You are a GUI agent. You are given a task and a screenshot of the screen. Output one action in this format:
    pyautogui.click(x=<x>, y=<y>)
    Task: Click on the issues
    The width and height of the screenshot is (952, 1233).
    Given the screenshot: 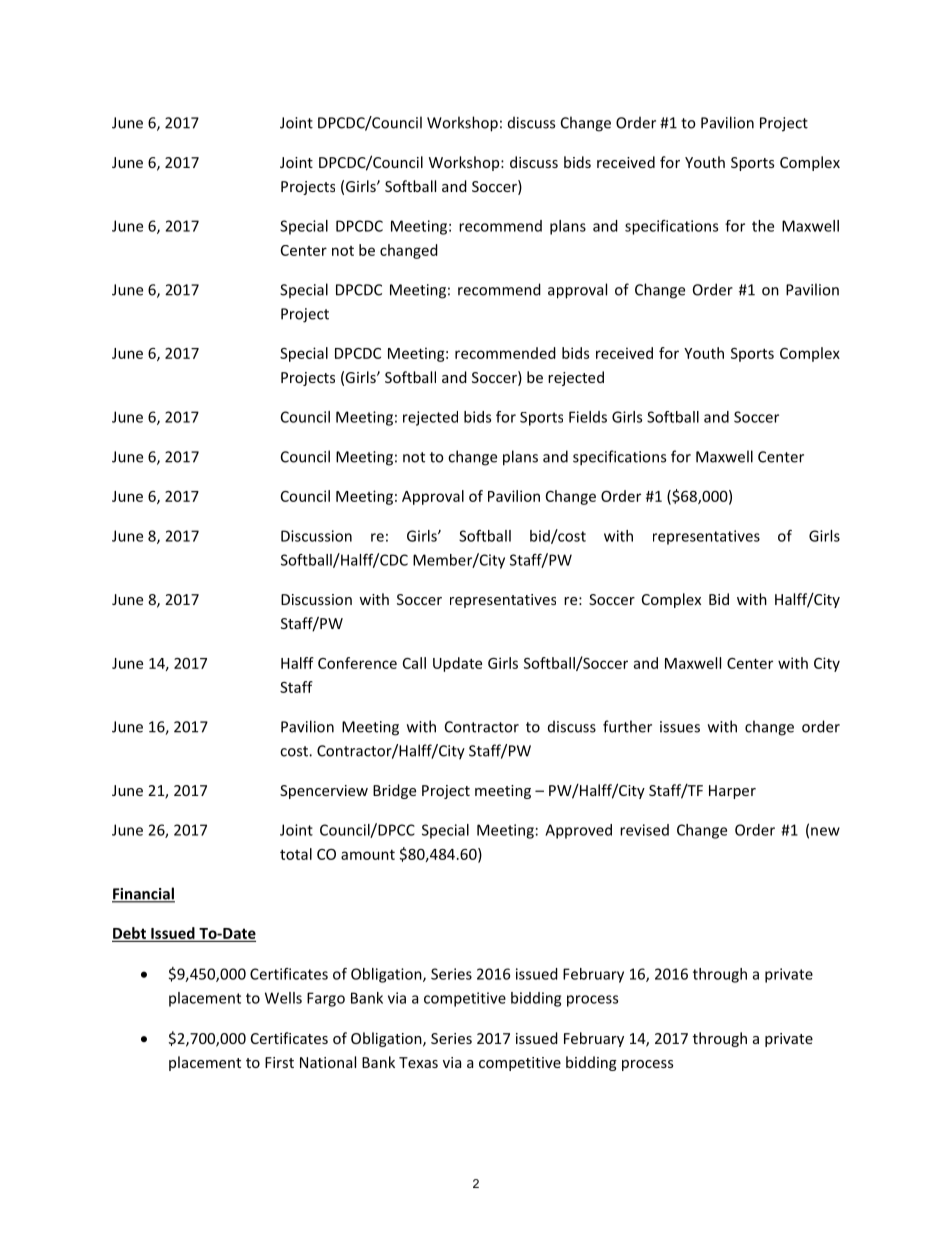 What is the action you would take?
    pyautogui.click(x=680, y=727)
